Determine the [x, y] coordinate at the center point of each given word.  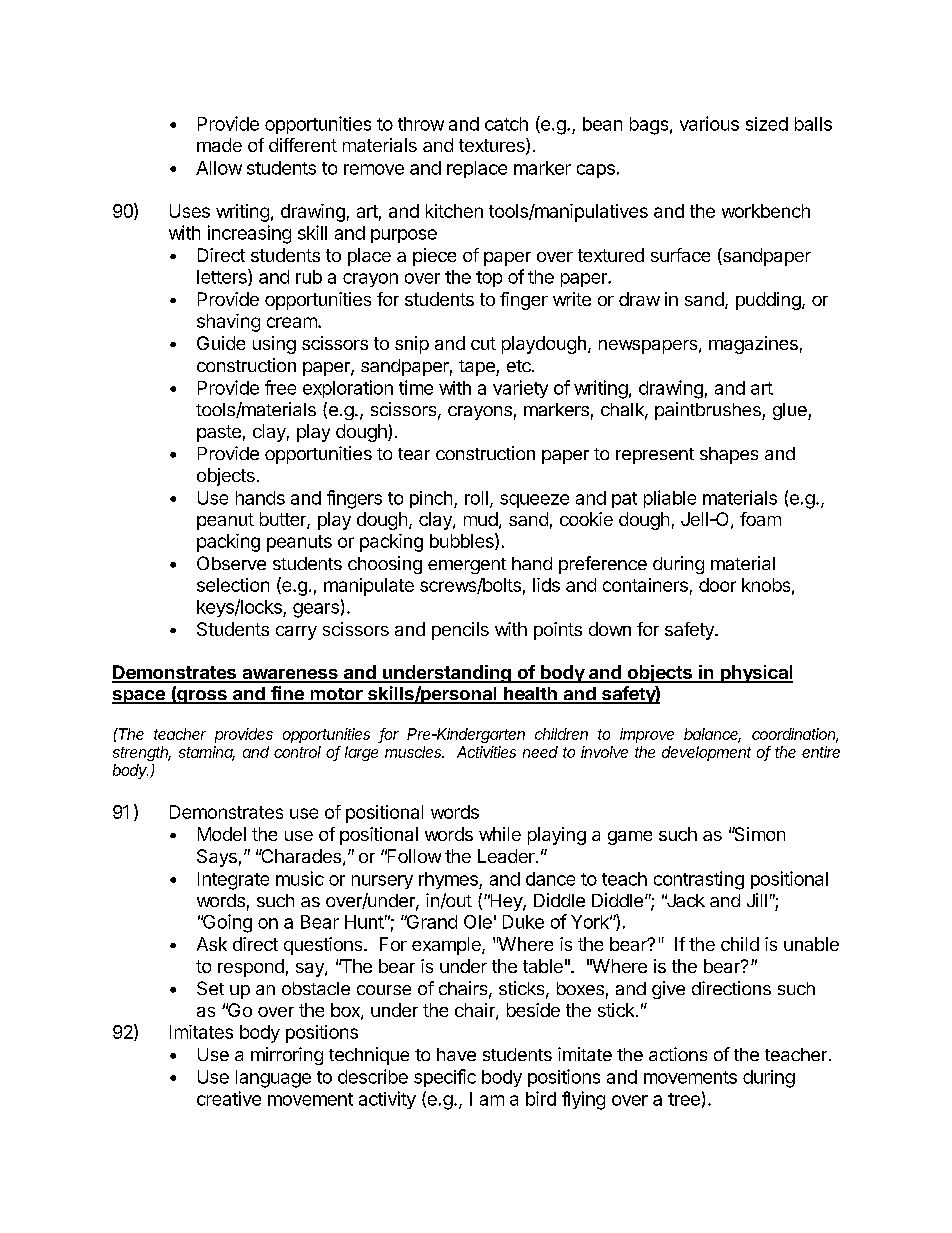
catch [506, 124]
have [456, 1054]
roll [476, 498]
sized [767, 124]
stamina [207, 753]
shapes [729, 455]
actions [678, 1054]
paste [219, 433]
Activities [486, 752]
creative [229, 1098]
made [219, 145]
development [706, 753]
